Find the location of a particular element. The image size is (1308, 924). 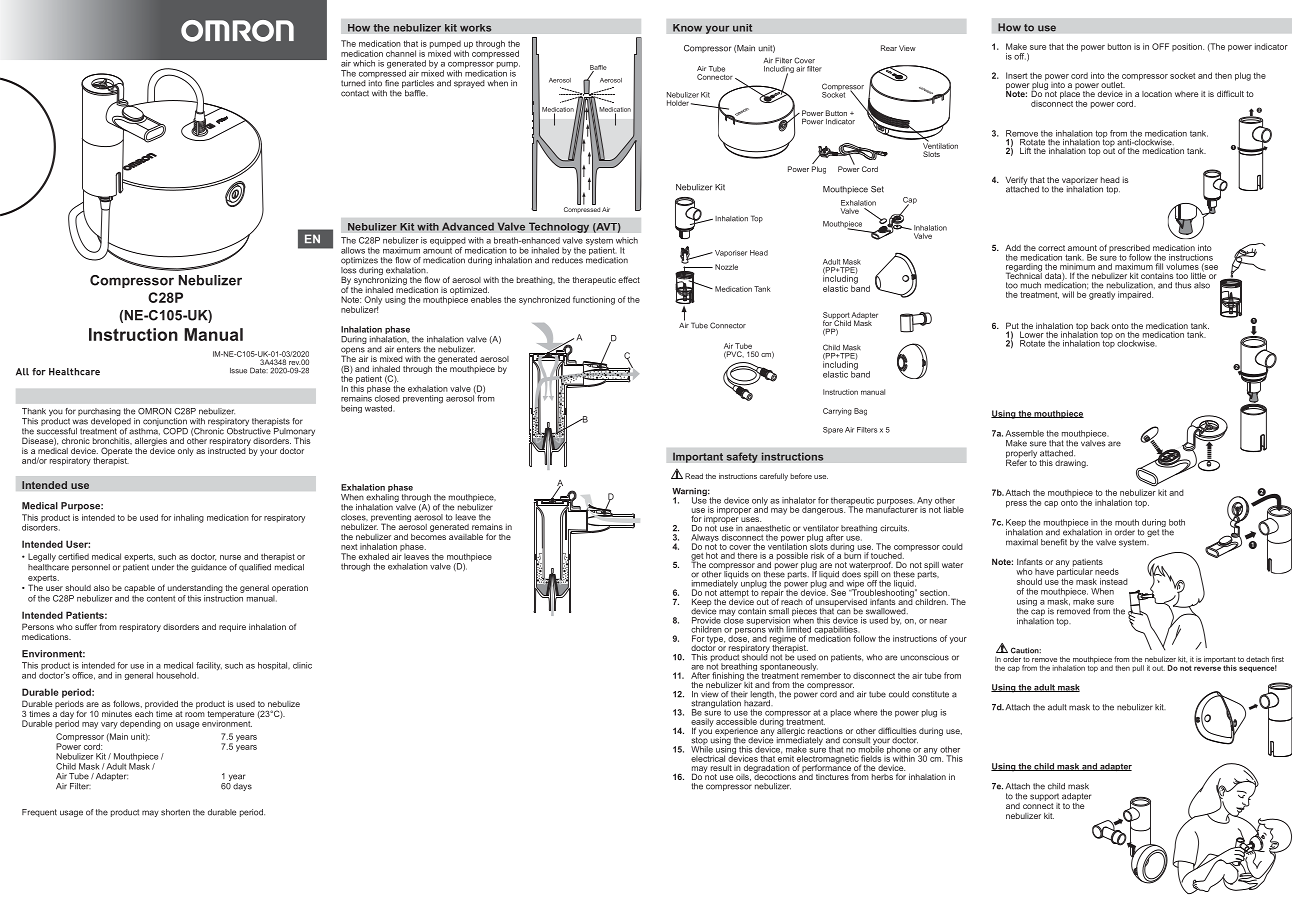

allows is located at coordinates (353, 250).
